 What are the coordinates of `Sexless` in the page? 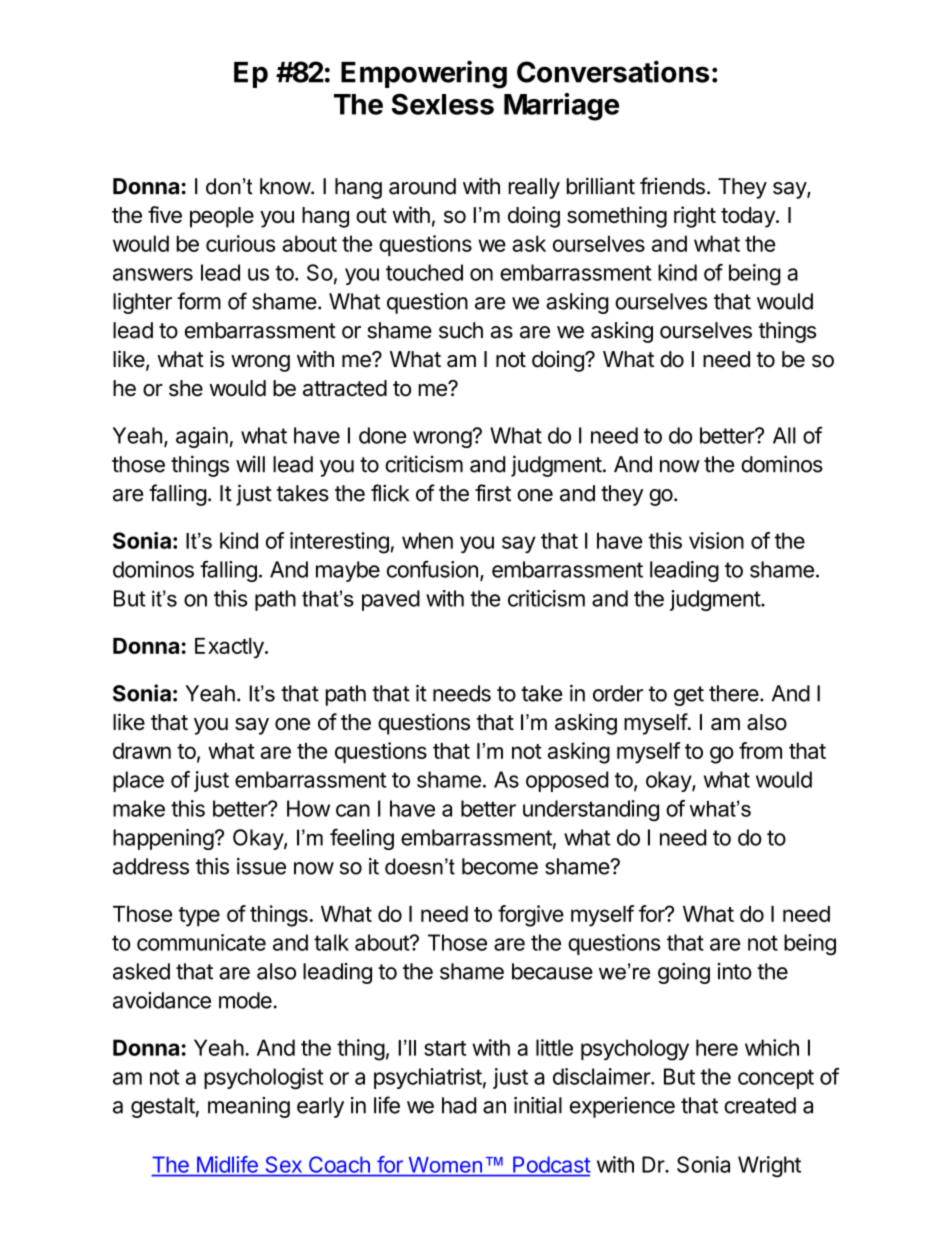 It's located at (443, 104).
